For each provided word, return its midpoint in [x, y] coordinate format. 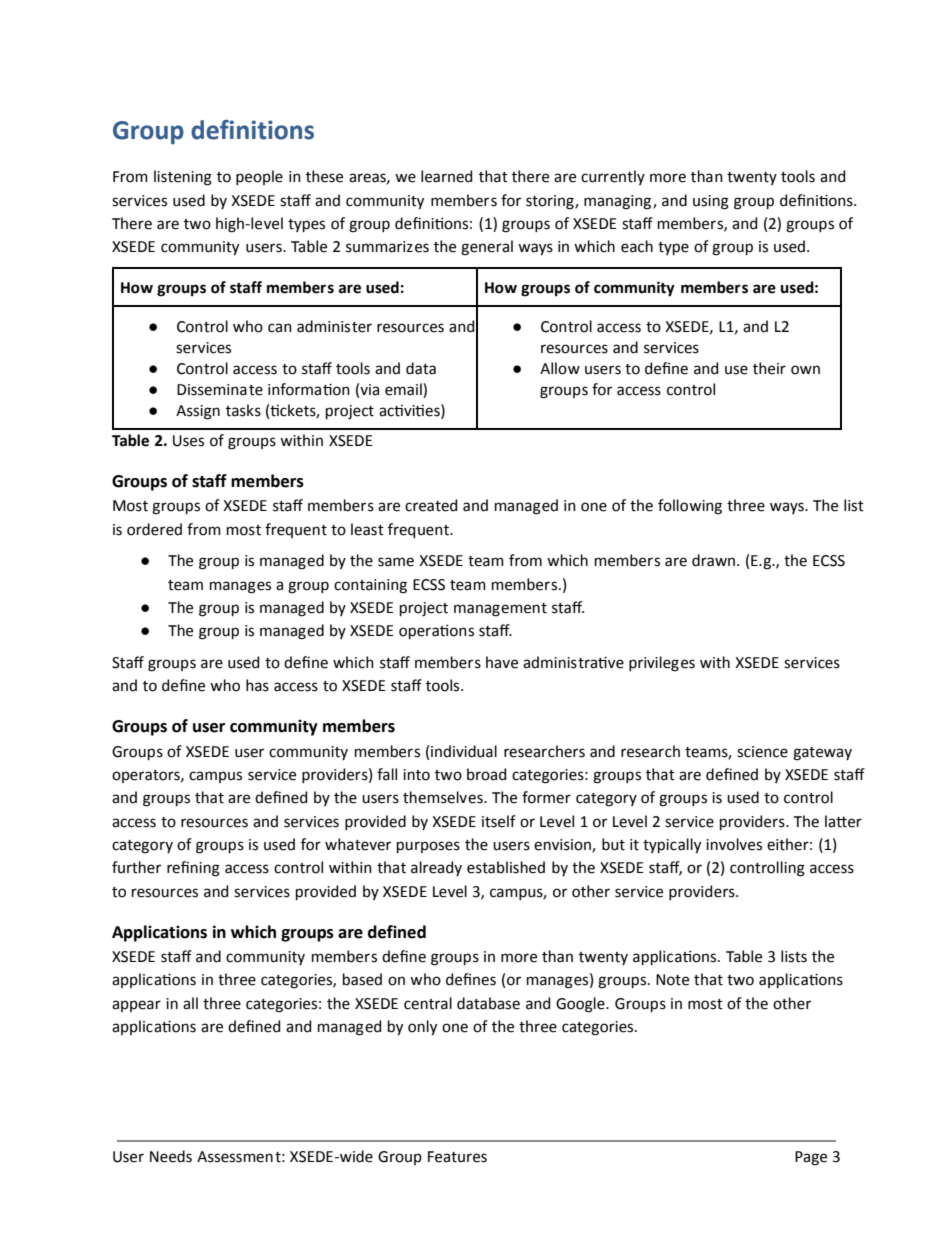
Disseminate [220, 390]
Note [672, 980]
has [257, 685]
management [500, 610]
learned [446, 176]
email [404, 389]
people [259, 177]
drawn [713, 560]
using [711, 202]
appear [136, 1006]
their [769, 368]
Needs [171, 1156]
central [428, 1003]
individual [464, 751]
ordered [154, 529]
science [762, 752]
